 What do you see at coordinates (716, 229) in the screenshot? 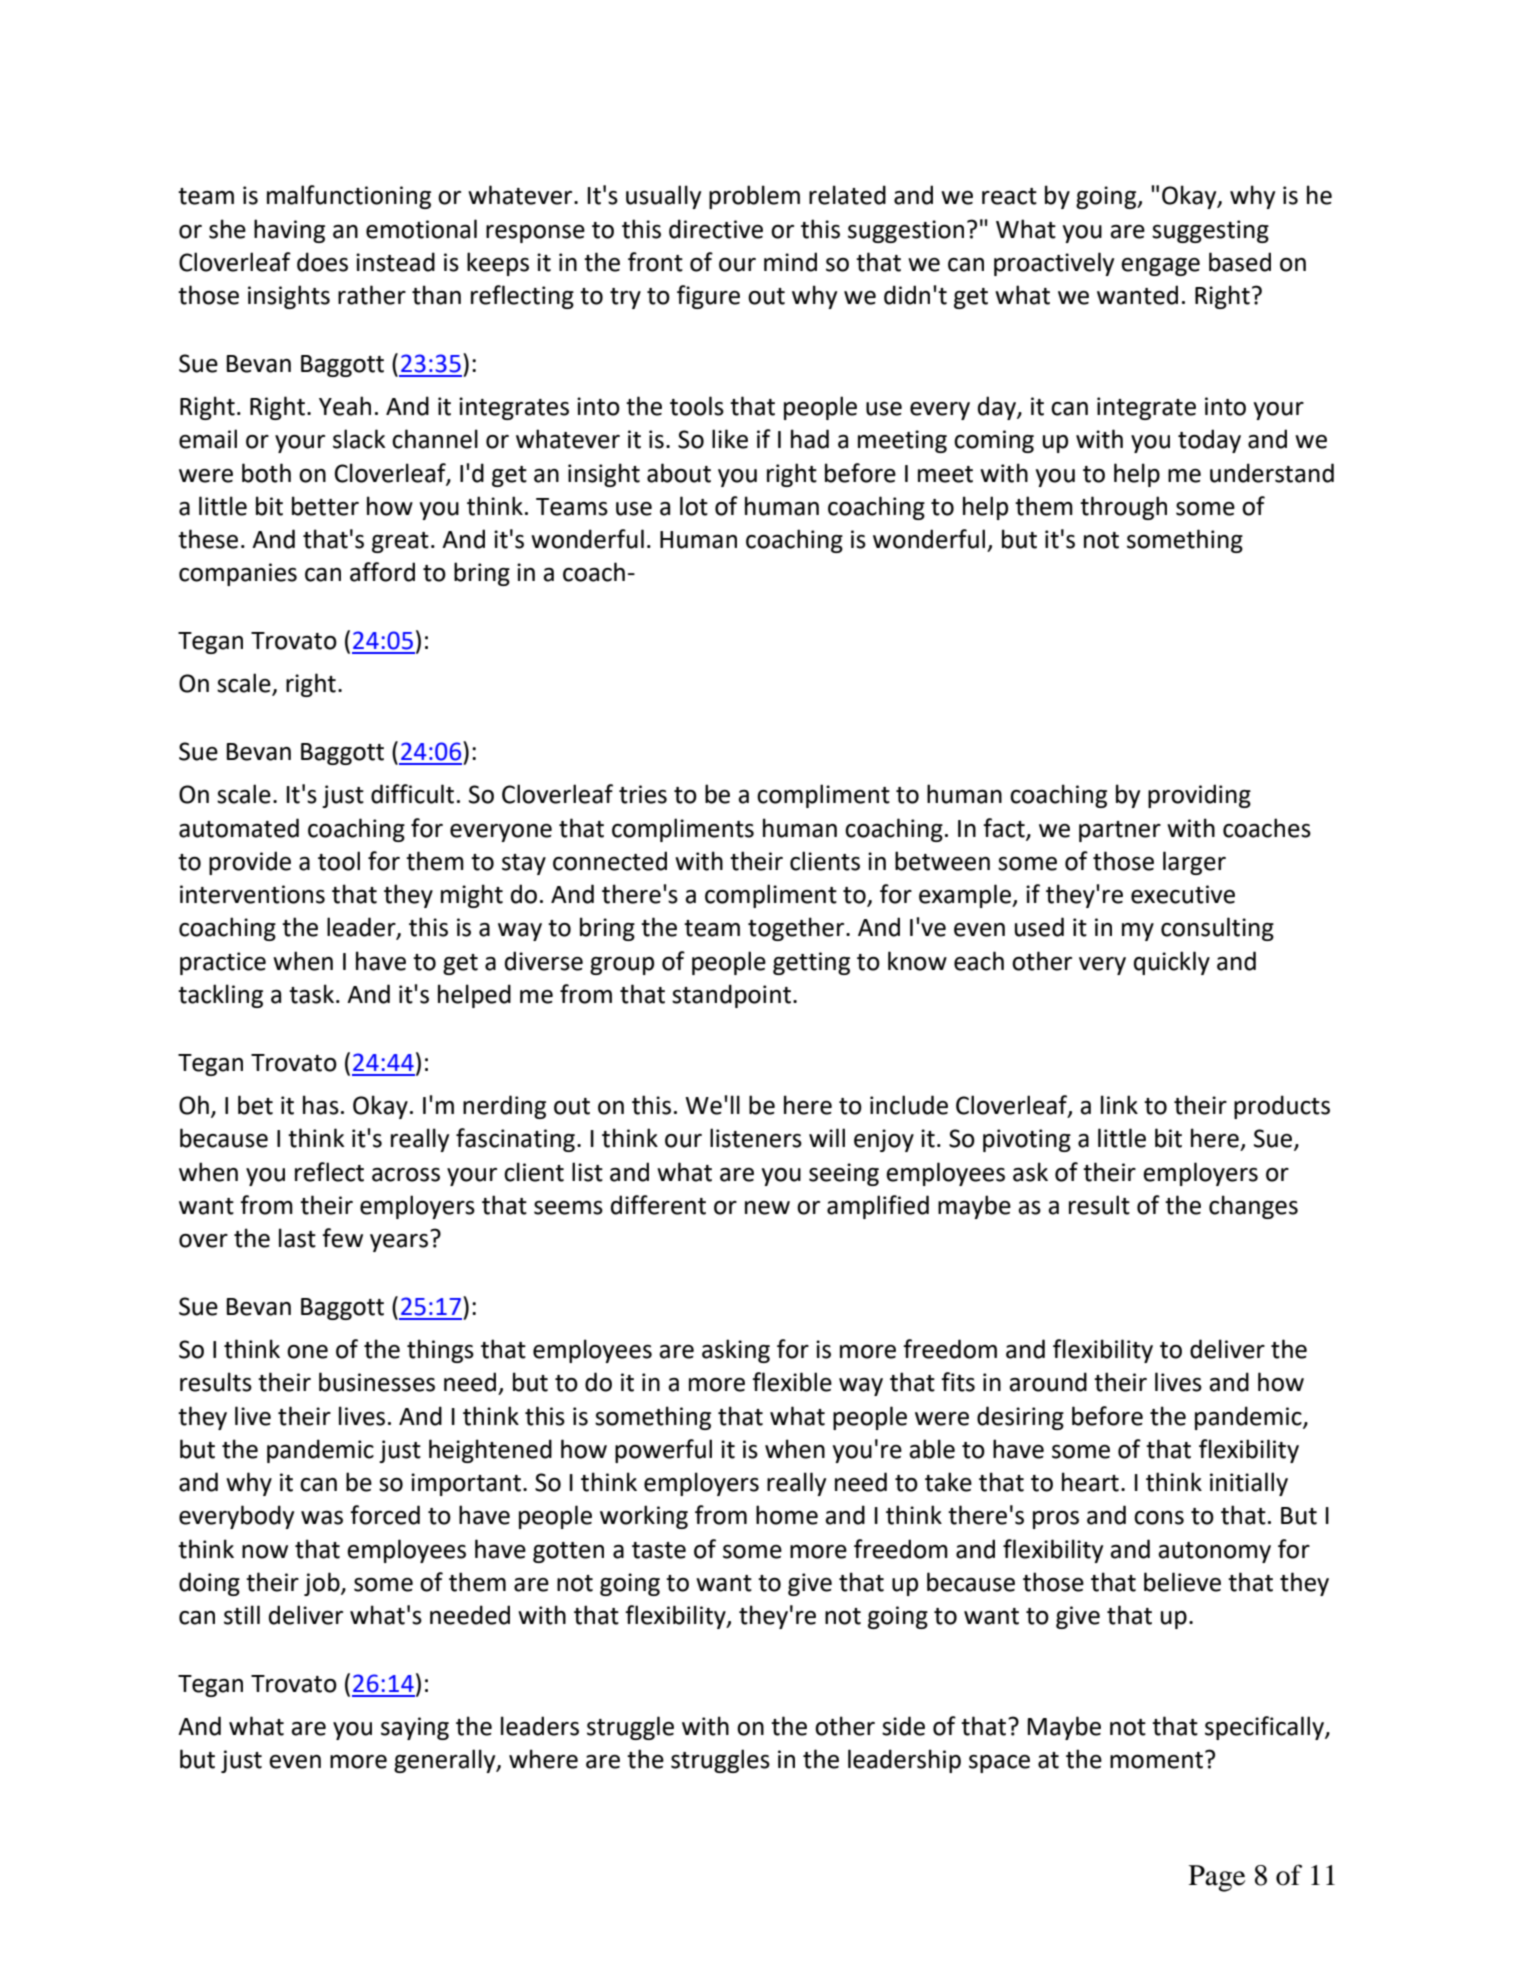
I see `directive` at bounding box center [716, 229].
